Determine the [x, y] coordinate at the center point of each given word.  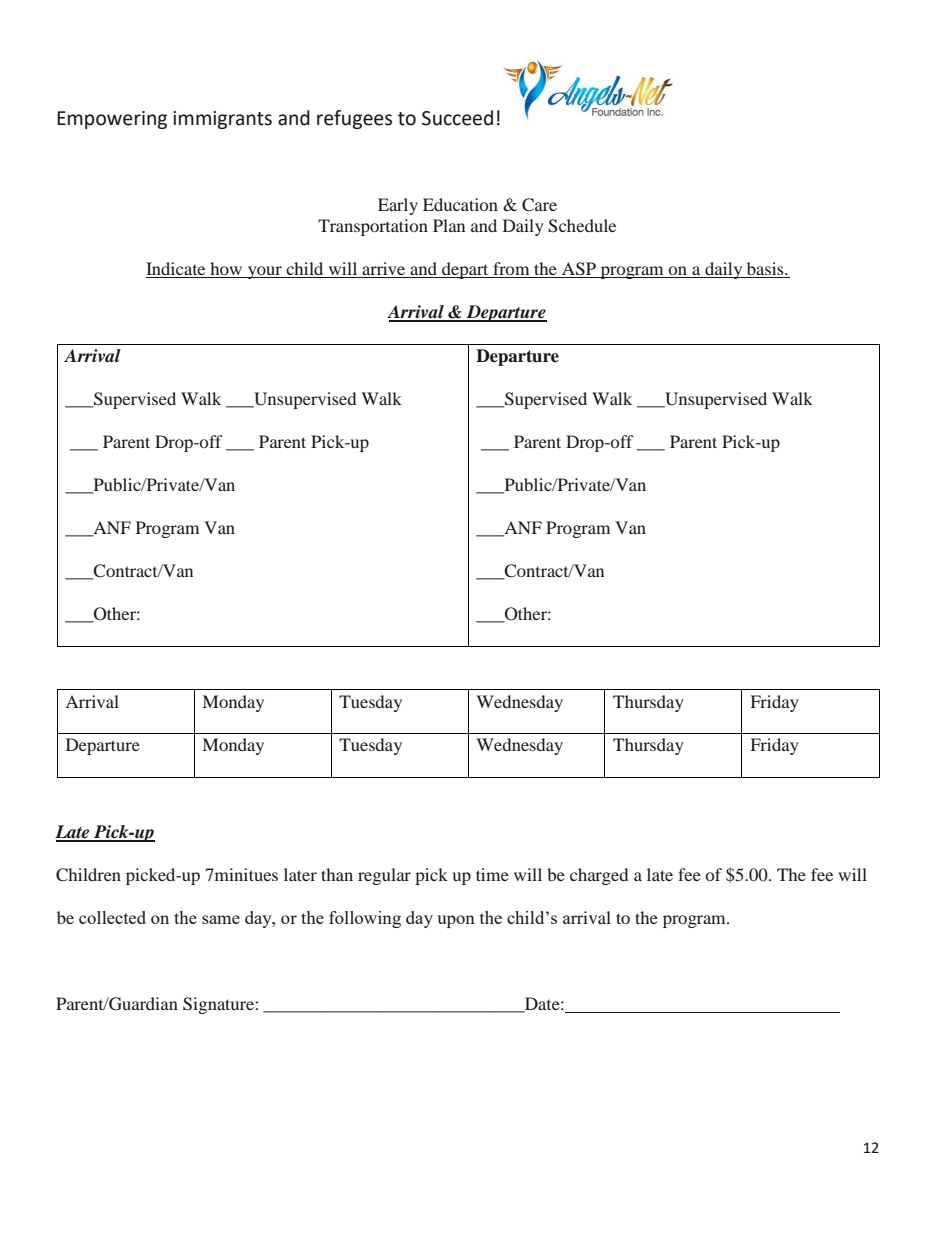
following [365, 919]
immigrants [222, 120]
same [221, 919]
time [492, 874]
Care [539, 205]
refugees [354, 119]
